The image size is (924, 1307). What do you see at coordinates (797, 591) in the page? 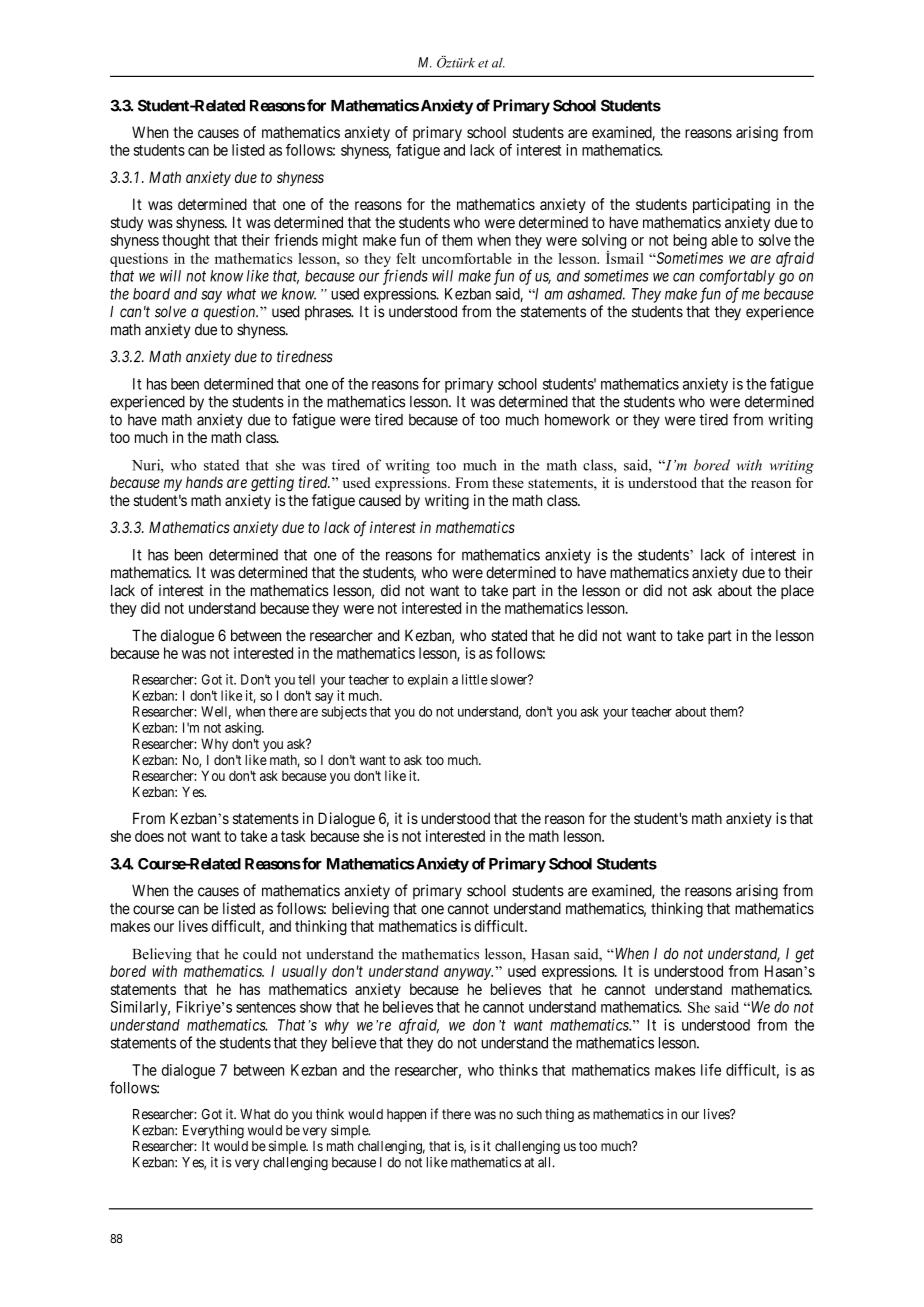
I see `place` at bounding box center [797, 591].
